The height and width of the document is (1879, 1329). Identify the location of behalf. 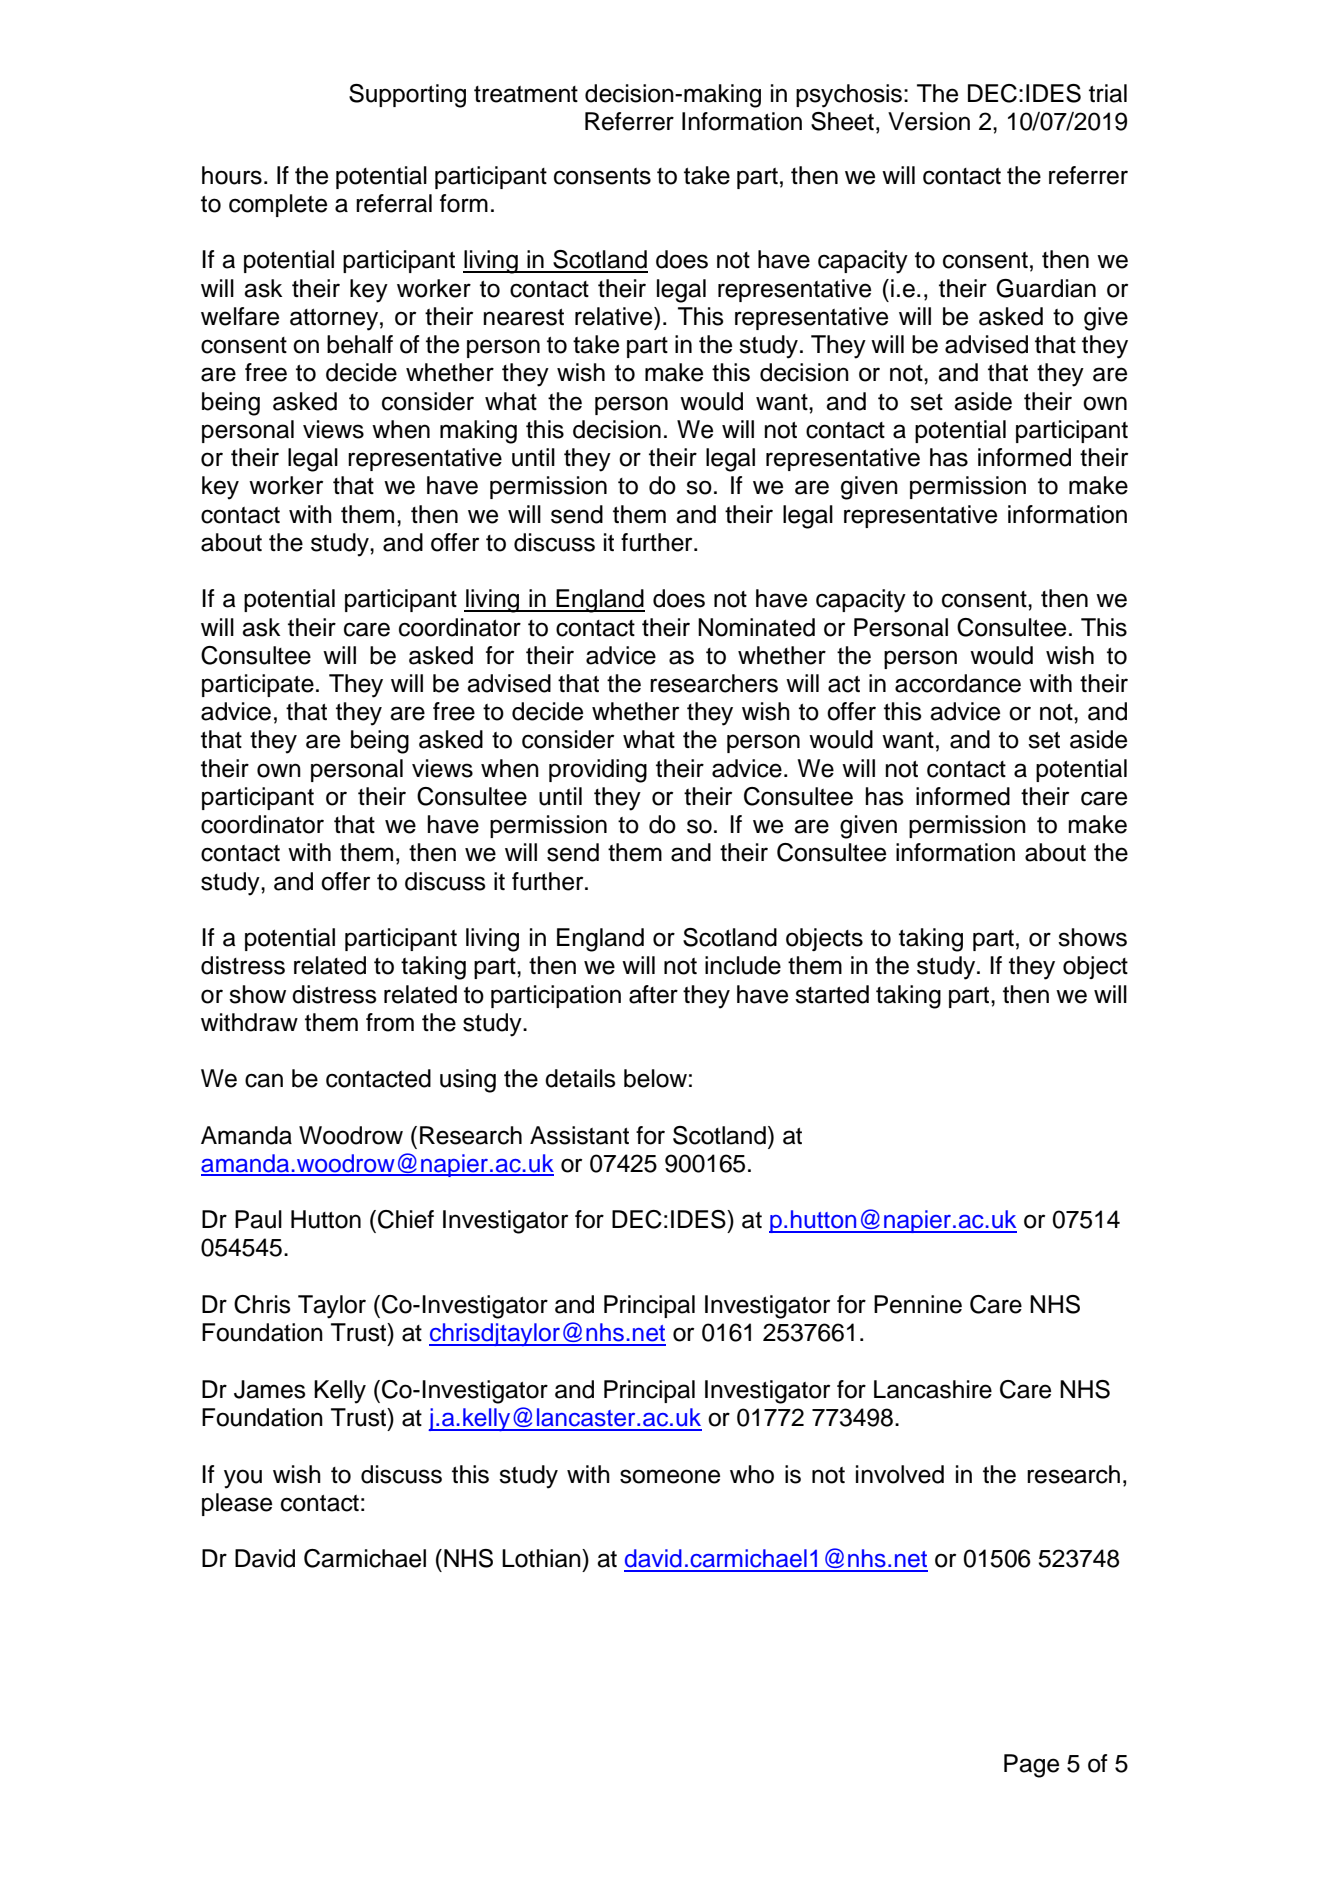
(360, 344).
